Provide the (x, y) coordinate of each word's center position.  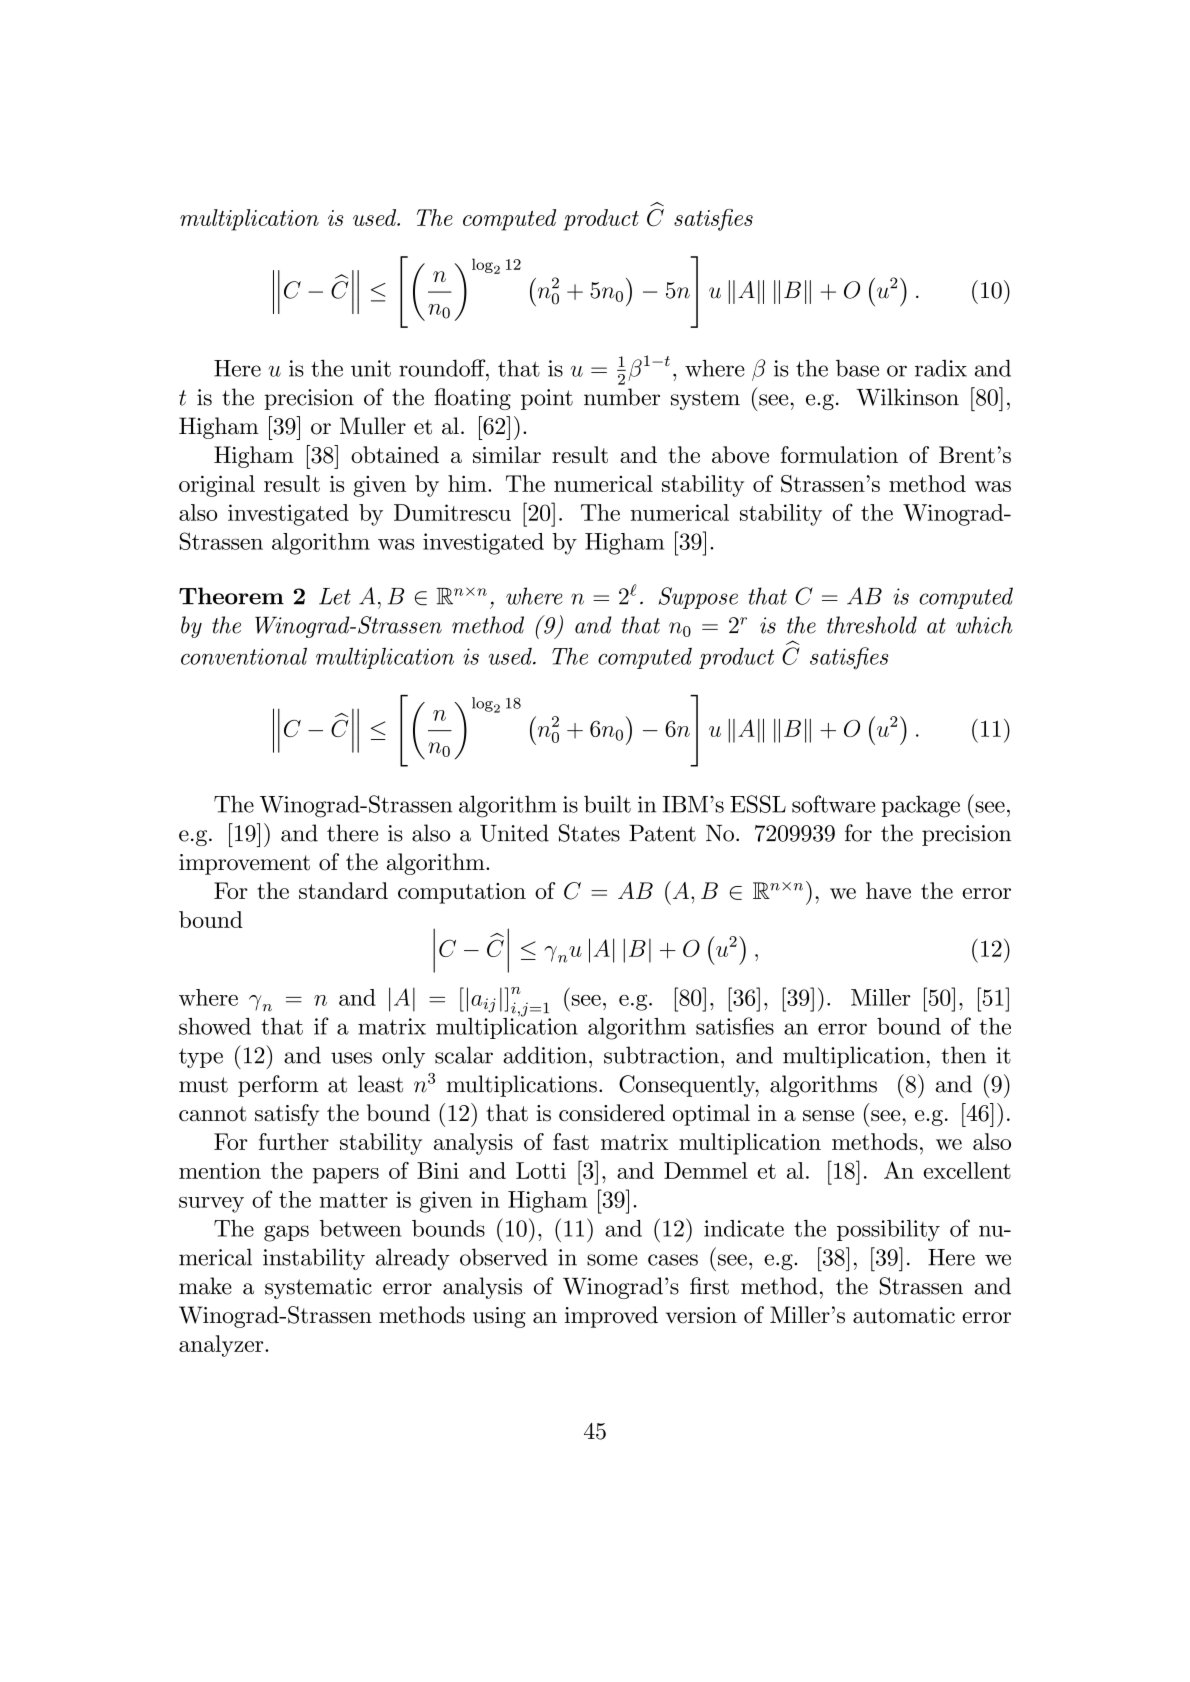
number (622, 397)
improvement (244, 864)
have (888, 890)
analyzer (222, 1346)
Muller (373, 426)
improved (611, 1317)
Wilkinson (907, 397)
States (589, 833)
